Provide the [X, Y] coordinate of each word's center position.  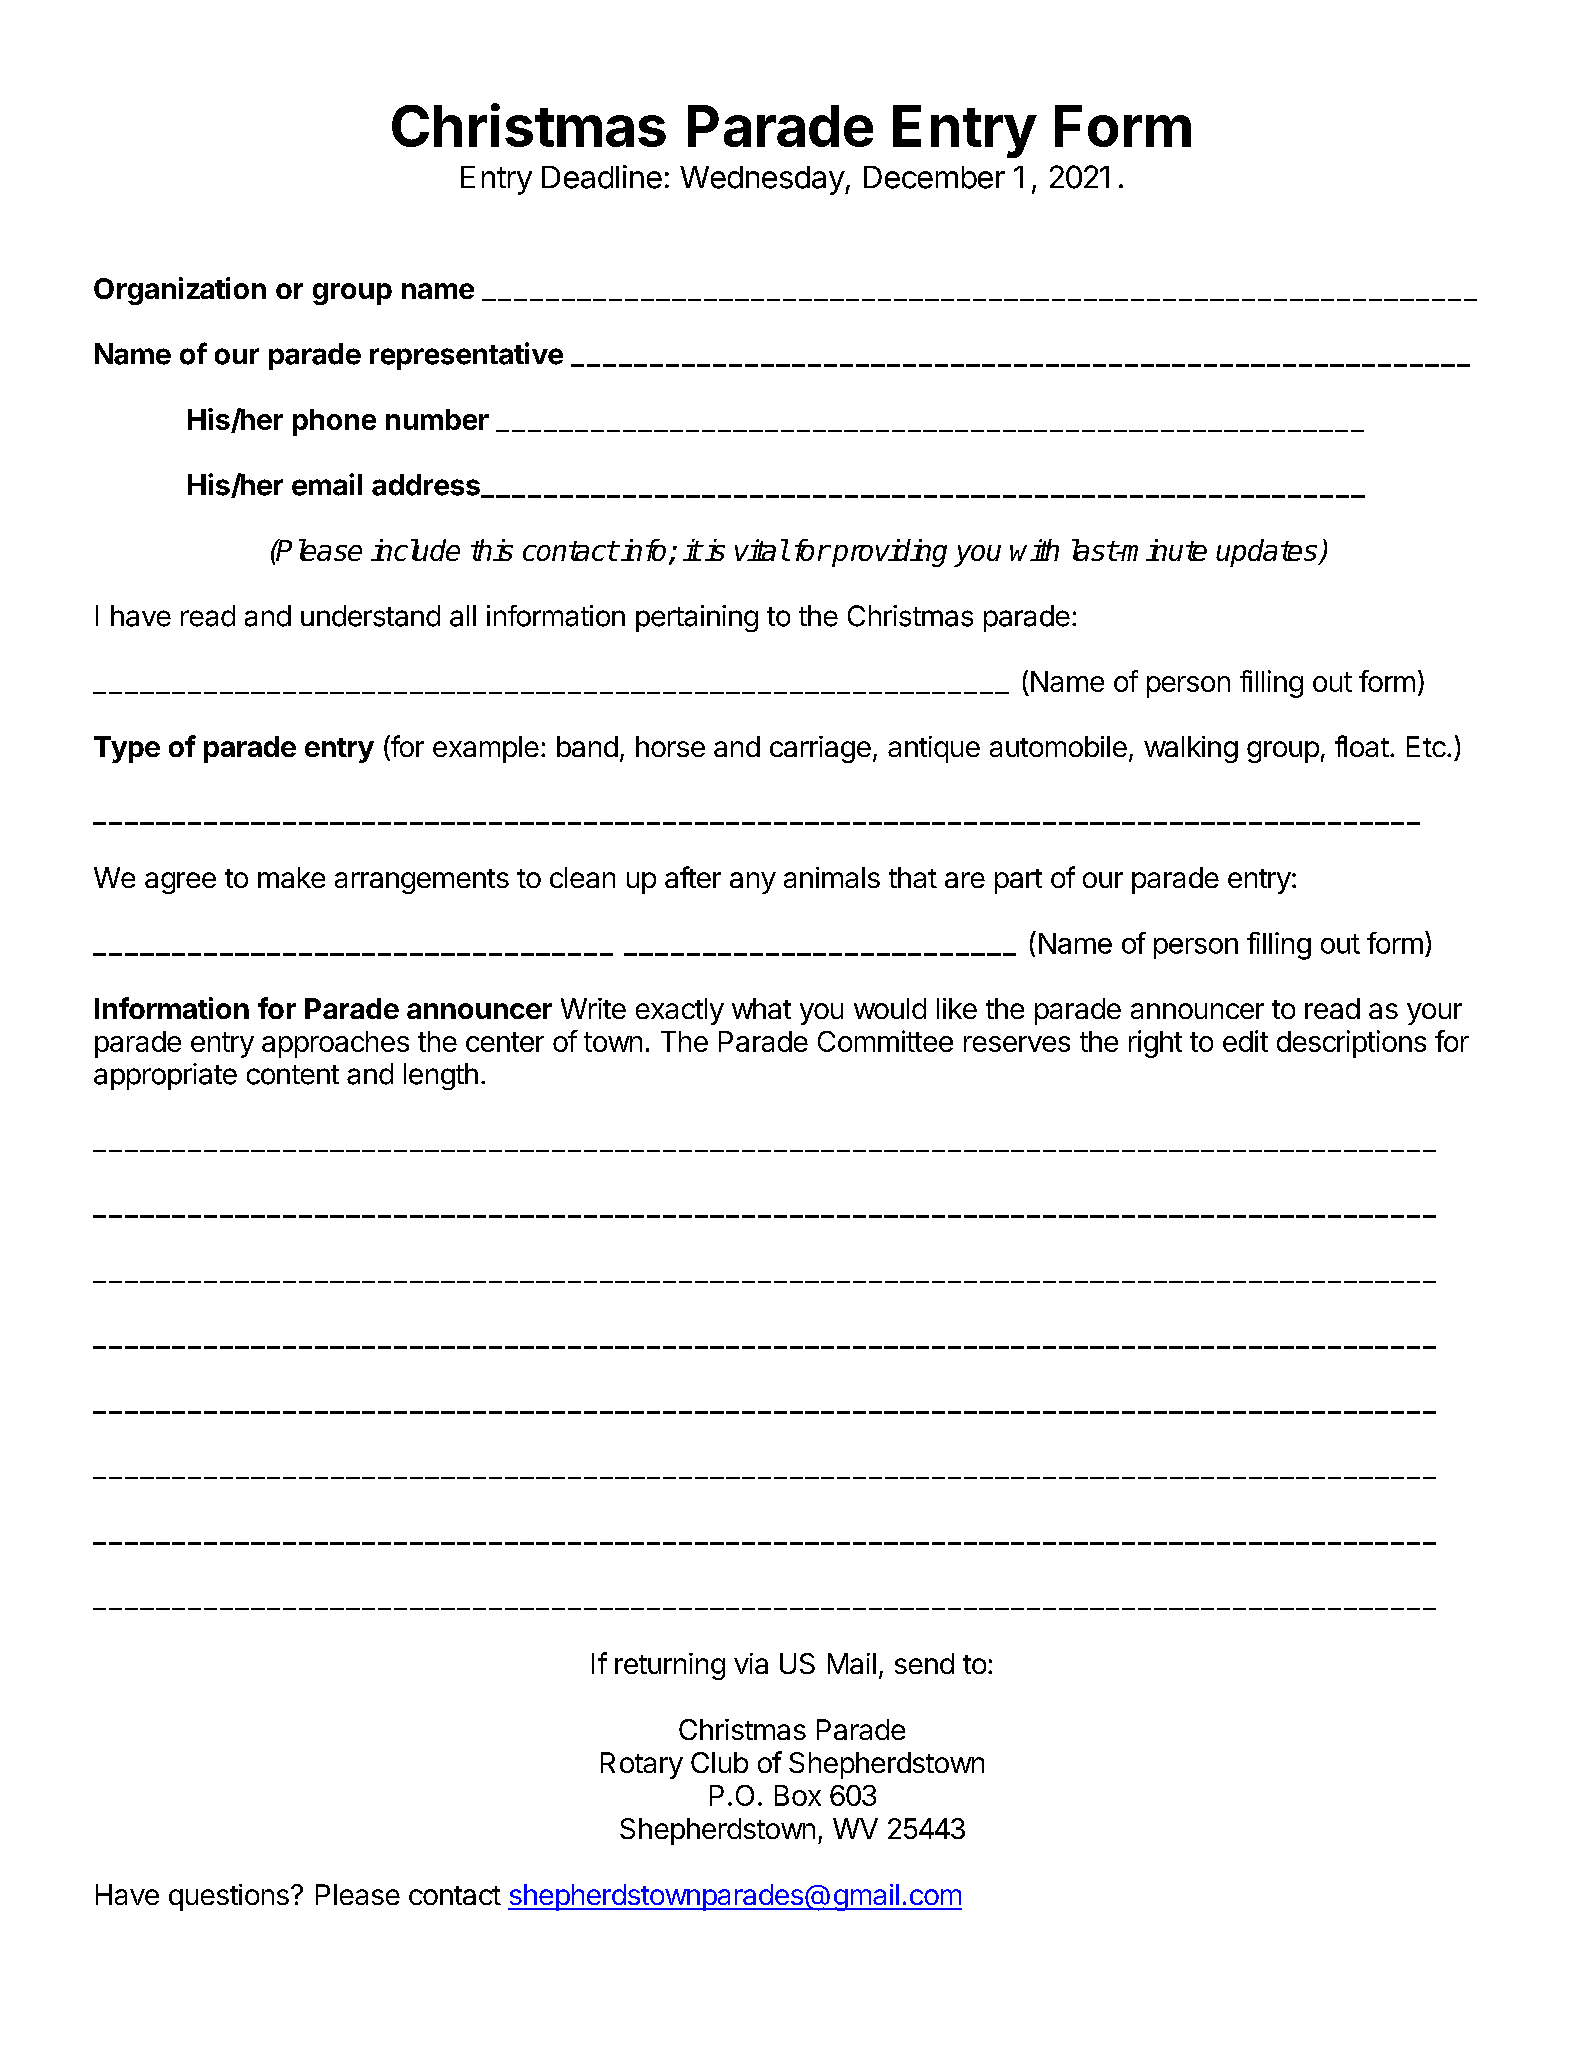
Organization [180, 291]
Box [798, 1795]
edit [1245, 1041]
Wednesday [763, 180]
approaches [335, 1044]
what [761, 1008]
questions [229, 1897]
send [924, 1663]
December [934, 177]
